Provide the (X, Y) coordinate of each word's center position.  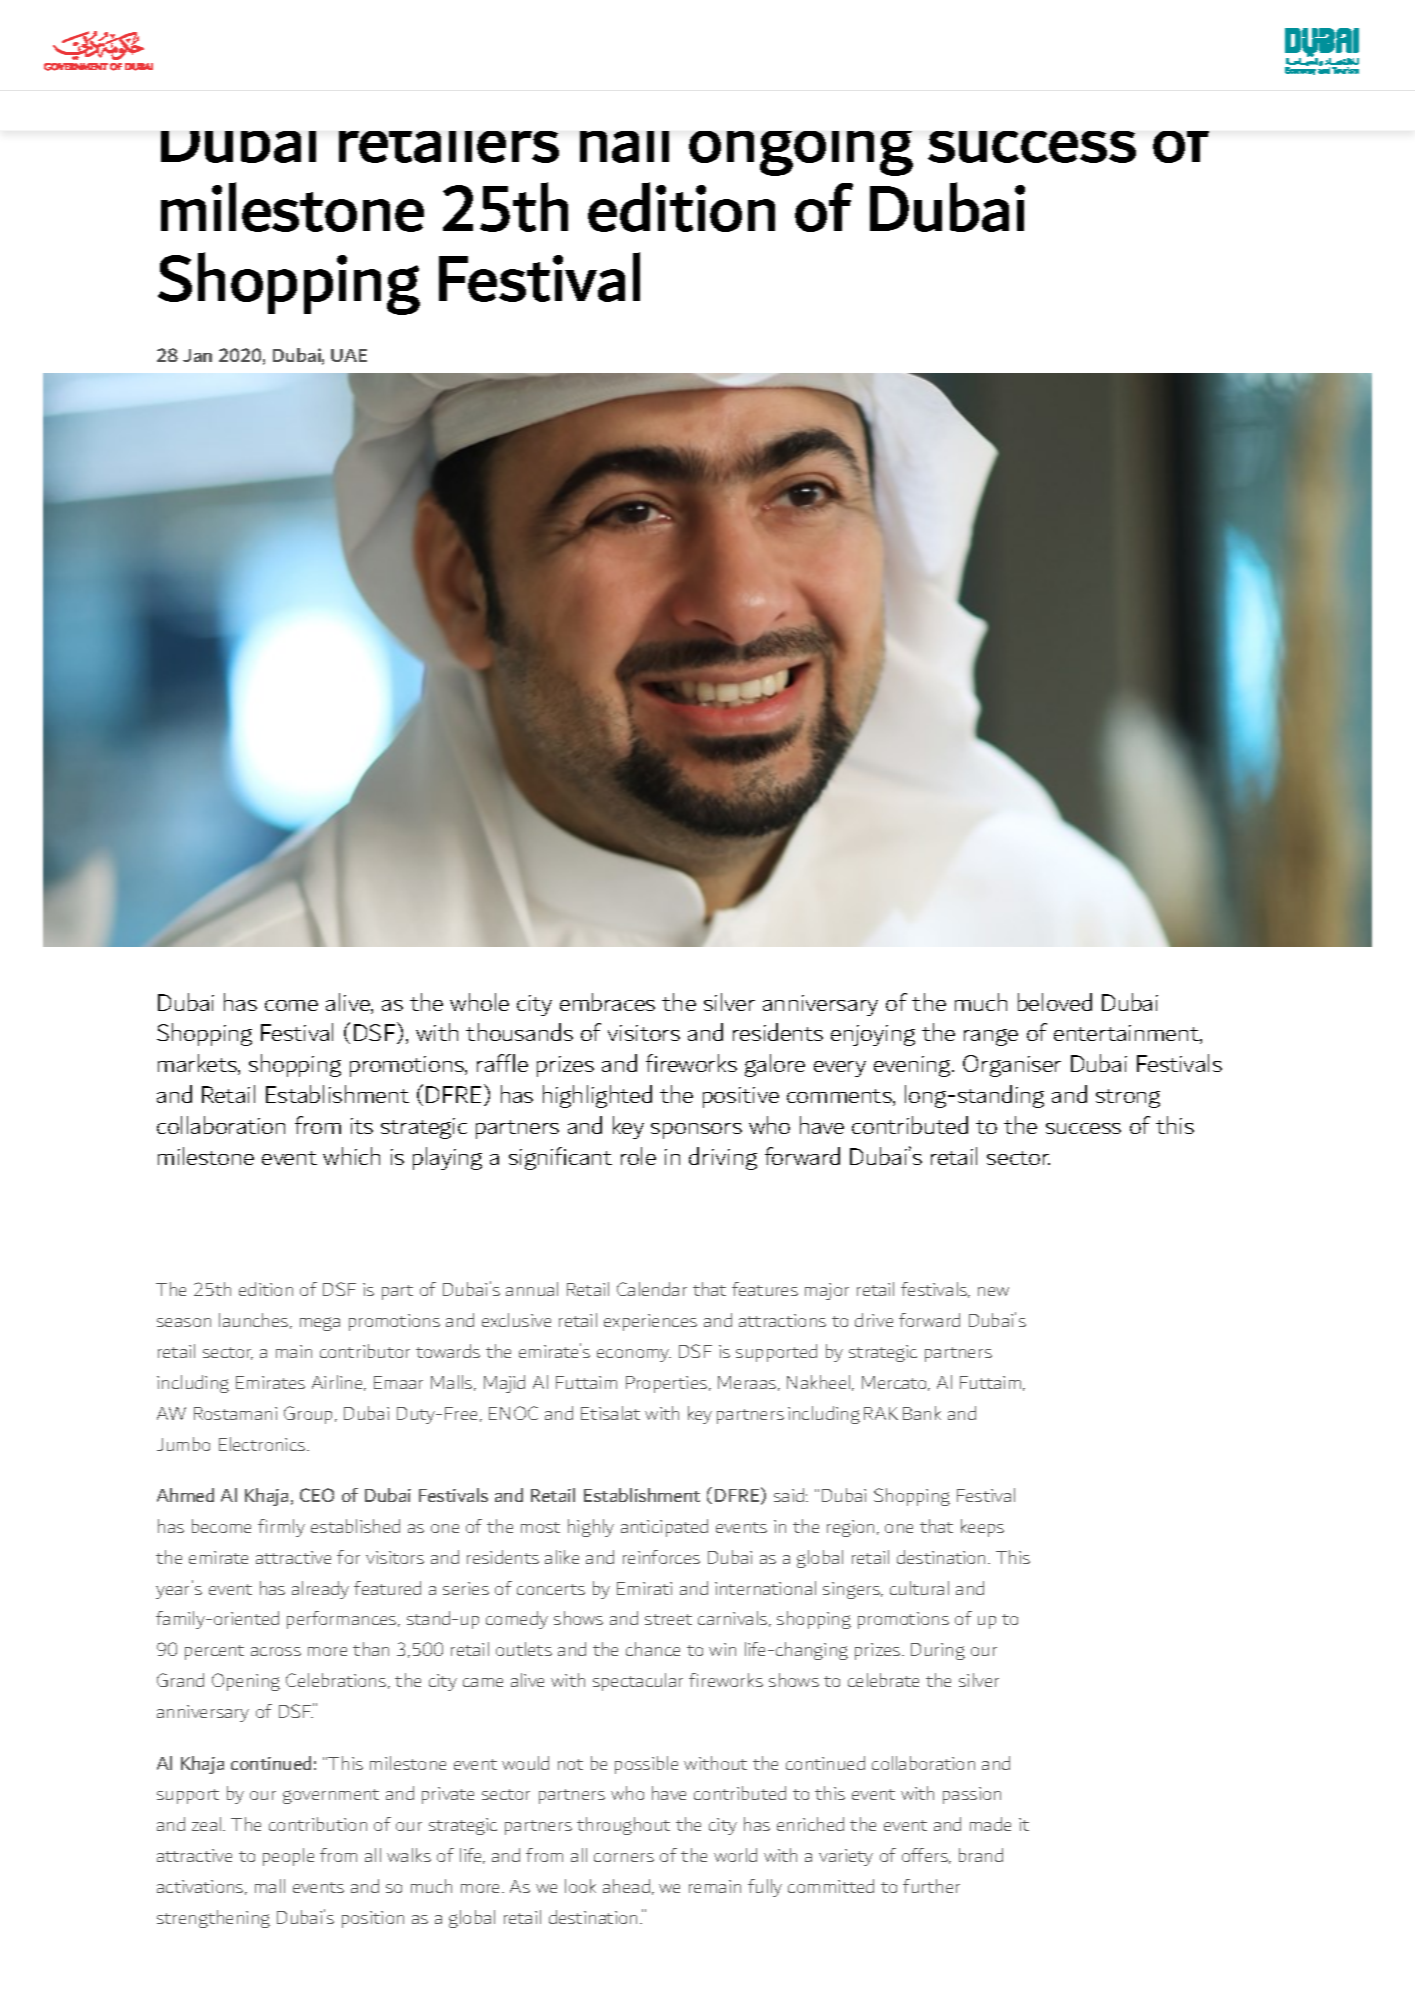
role (638, 1156)
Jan (197, 355)
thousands (519, 1032)
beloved (1055, 1002)
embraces (607, 1002)
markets (198, 1064)
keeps (982, 1528)
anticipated (664, 1528)
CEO (317, 1495)
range (991, 1037)
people (288, 1857)
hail (624, 147)
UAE (349, 355)
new (993, 1291)
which (351, 1156)
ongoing (801, 153)
